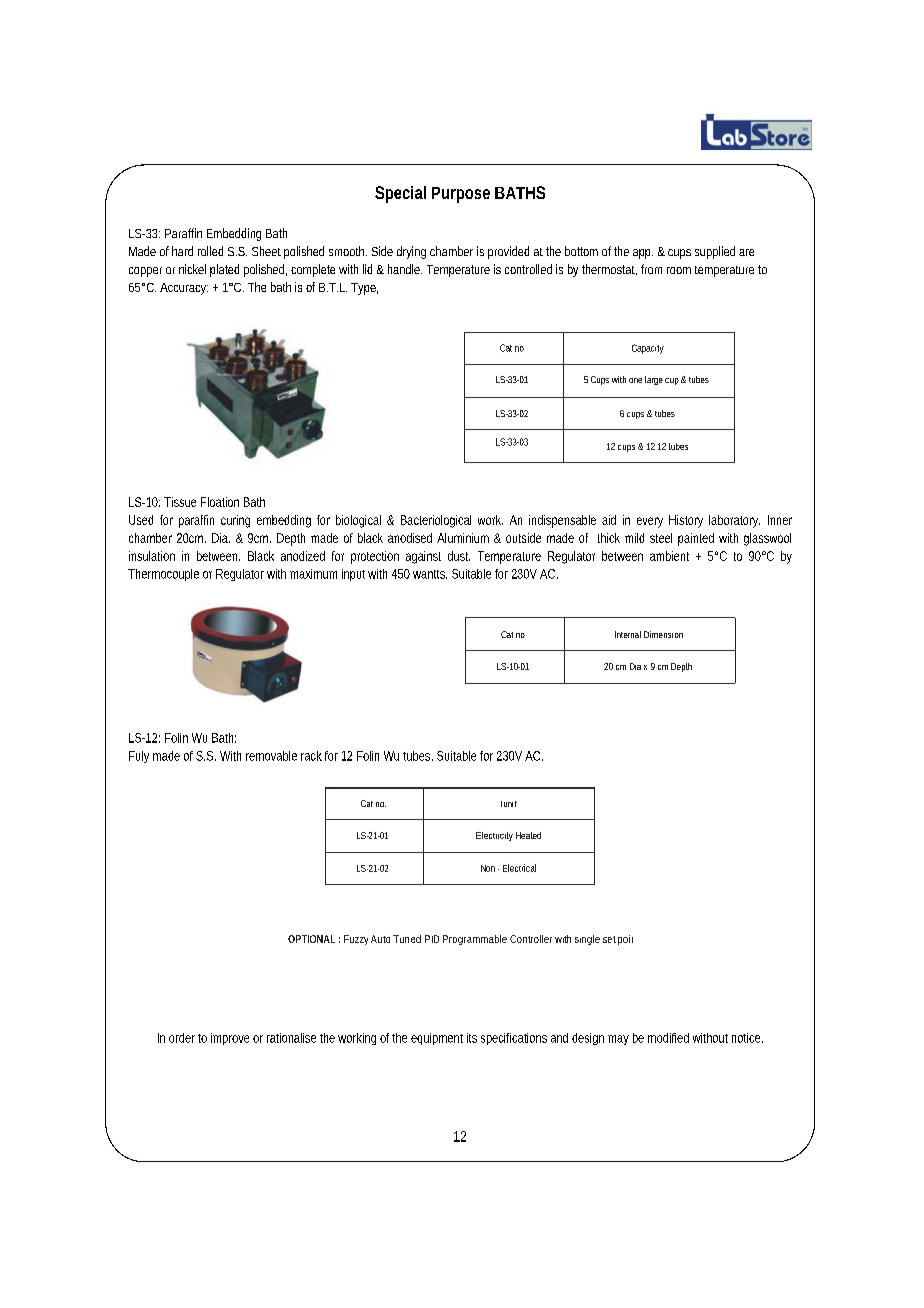 Image resolution: width=924 pixels, height=1308 pixels. What do you see at coordinates (715, 252) in the page?
I see `supplied` at bounding box center [715, 252].
